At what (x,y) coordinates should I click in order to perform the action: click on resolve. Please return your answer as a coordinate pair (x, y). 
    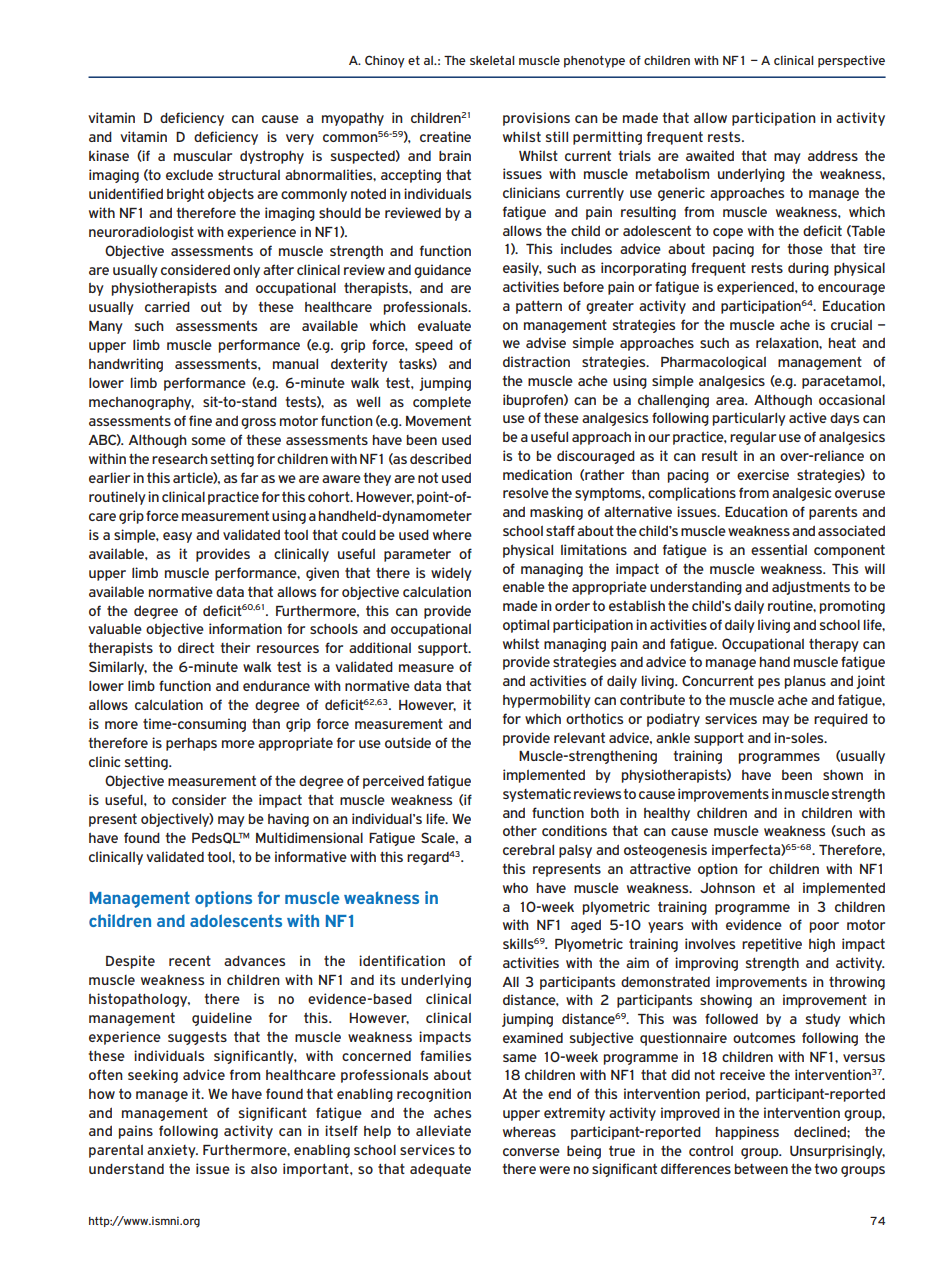
    Looking at the image, I should click on (526, 492).
